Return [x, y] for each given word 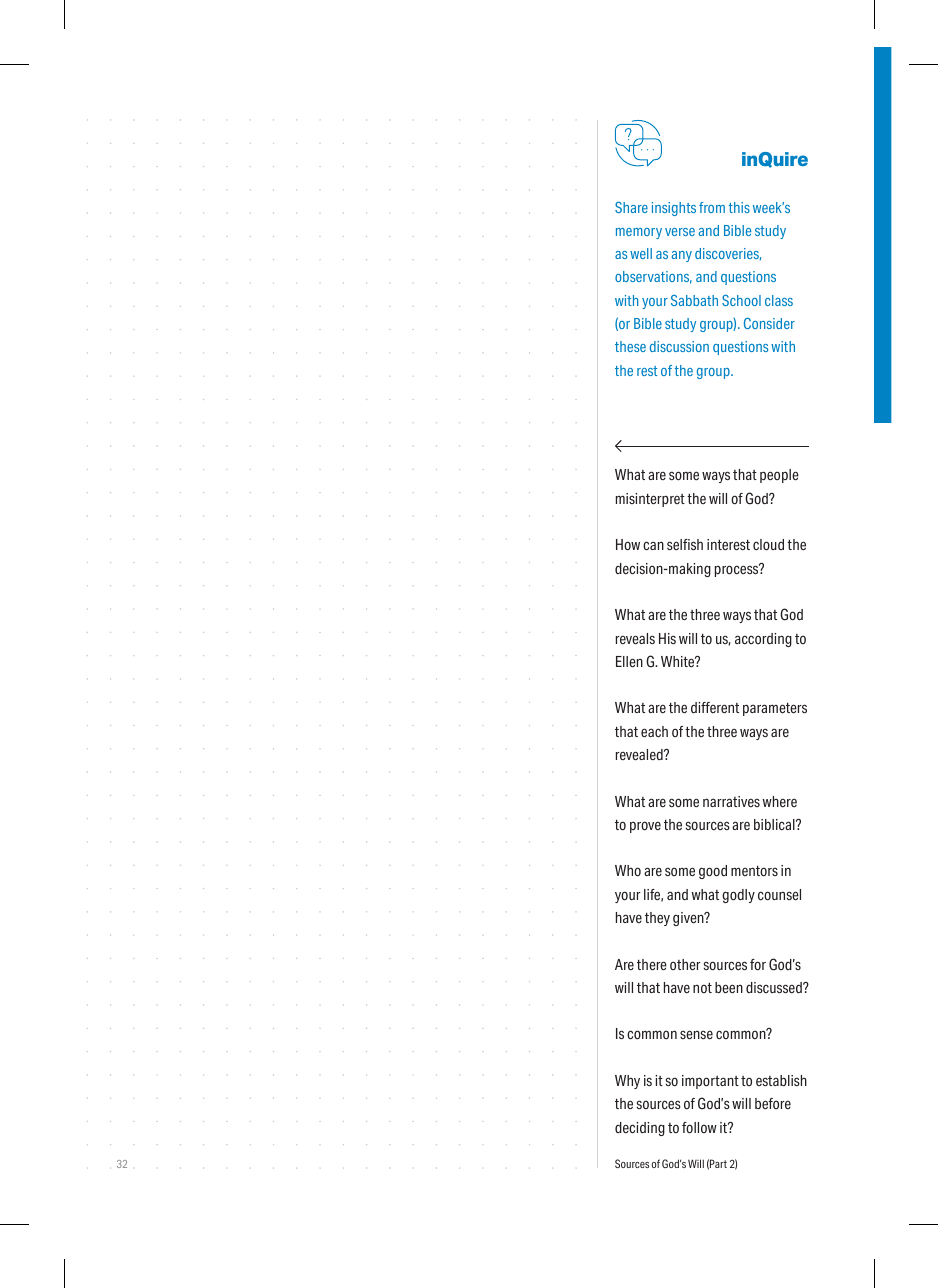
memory [639, 233]
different [715, 708]
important [710, 1082]
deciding [640, 1129]
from [712, 207]
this [739, 207]
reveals [635, 639]
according [763, 640]
